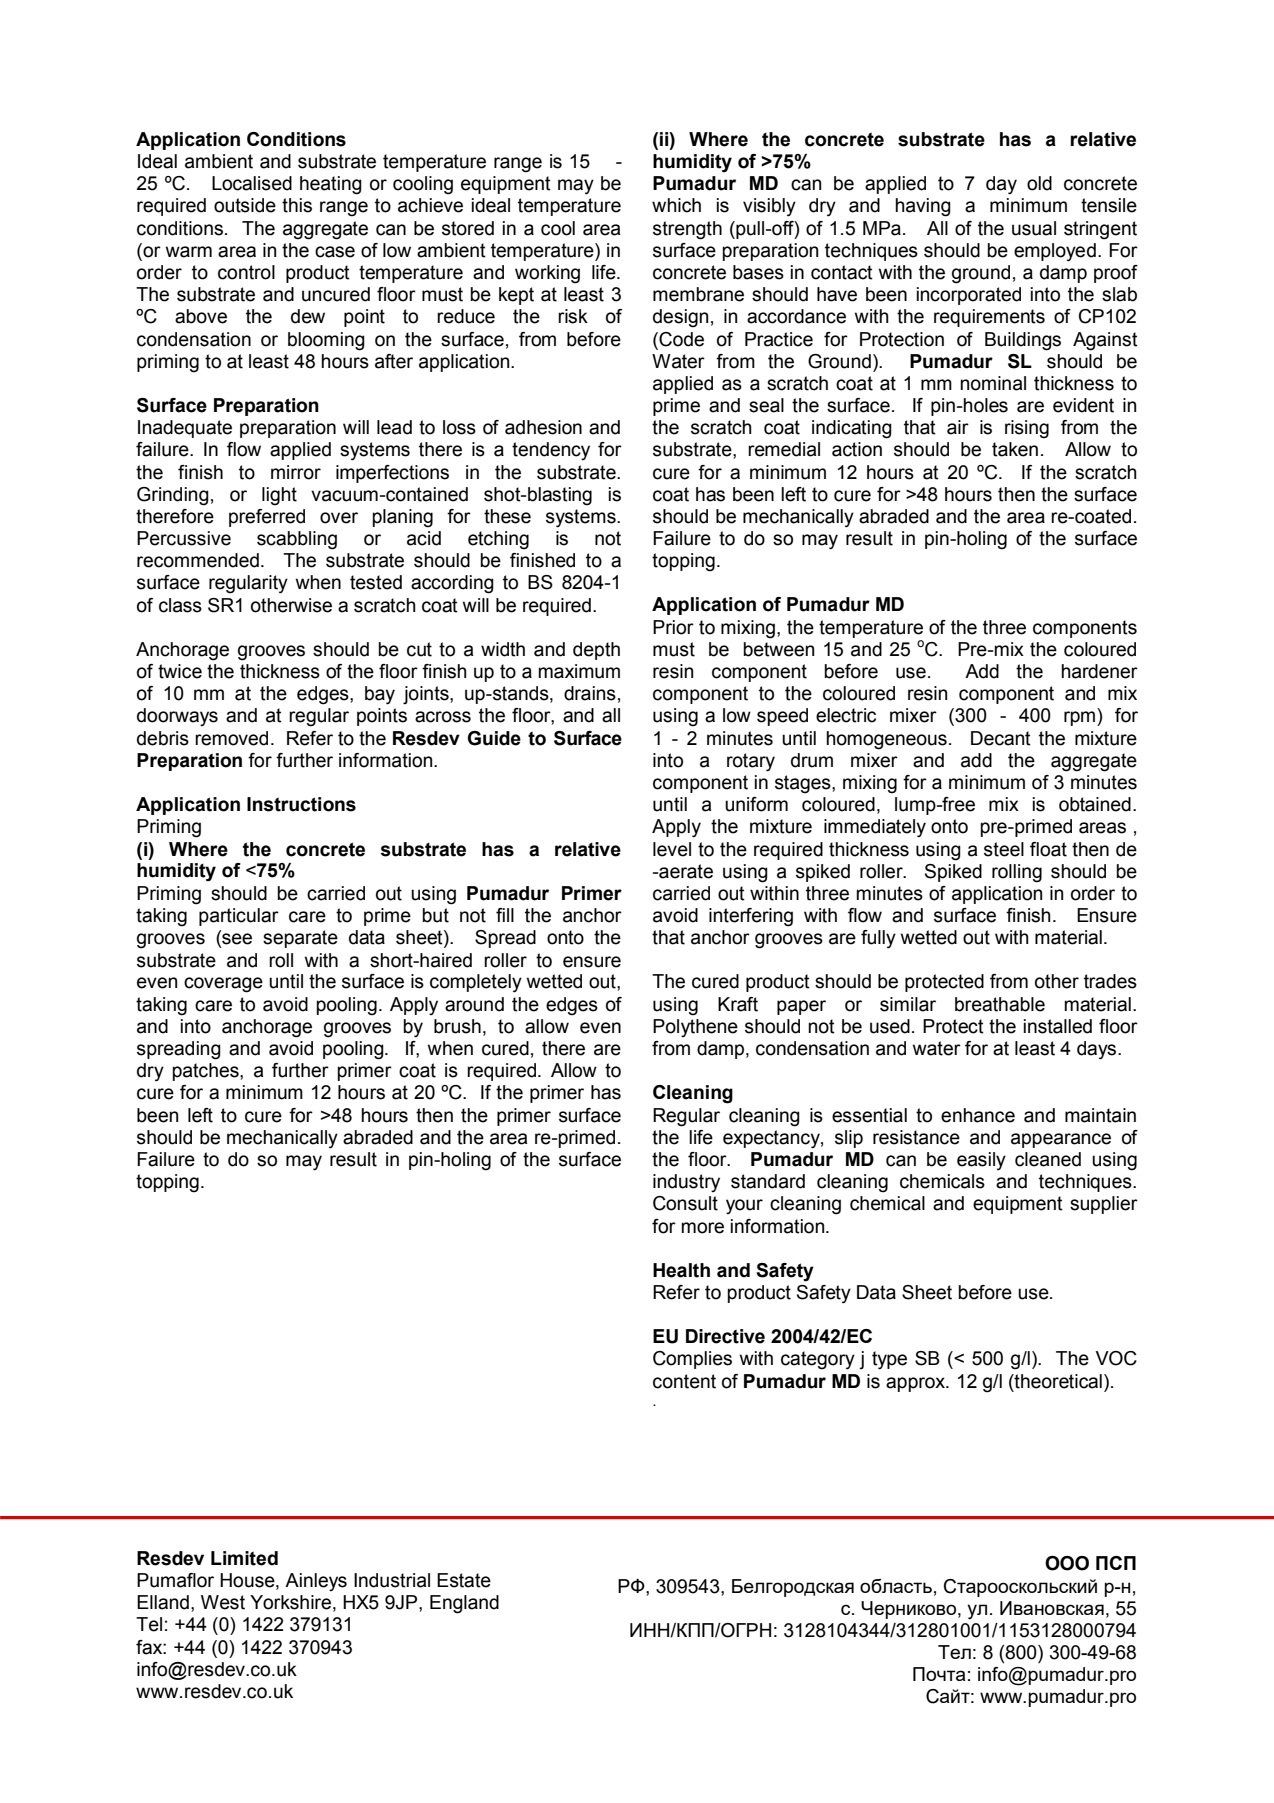 This image has width=1274, height=1803. I want to click on Limited, so click(244, 1558).
